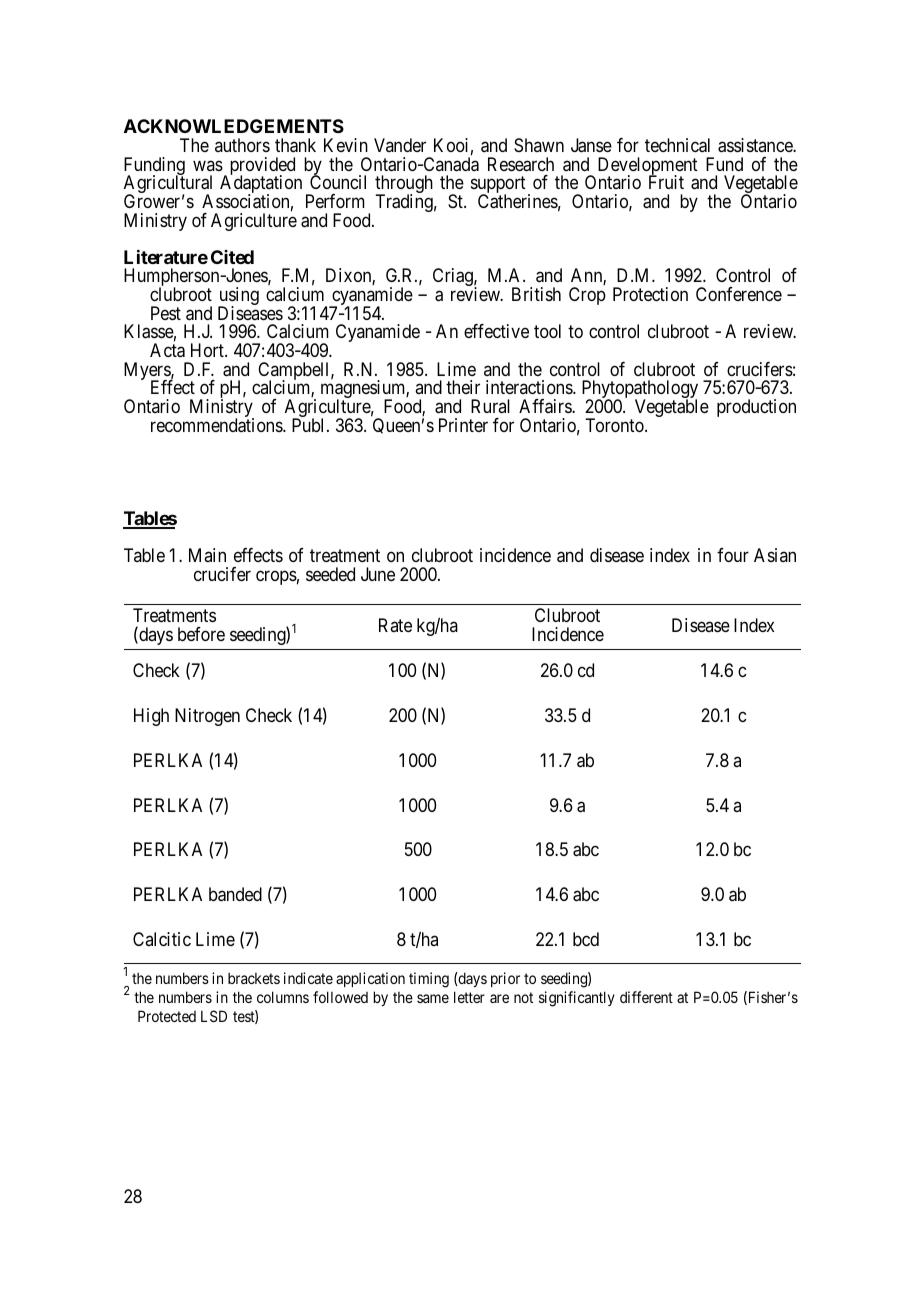 This screenshot has height=1308, width=924. What do you see at coordinates (586, 939) in the screenshot?
I see `bcd` at bounding box center [586, 939].
